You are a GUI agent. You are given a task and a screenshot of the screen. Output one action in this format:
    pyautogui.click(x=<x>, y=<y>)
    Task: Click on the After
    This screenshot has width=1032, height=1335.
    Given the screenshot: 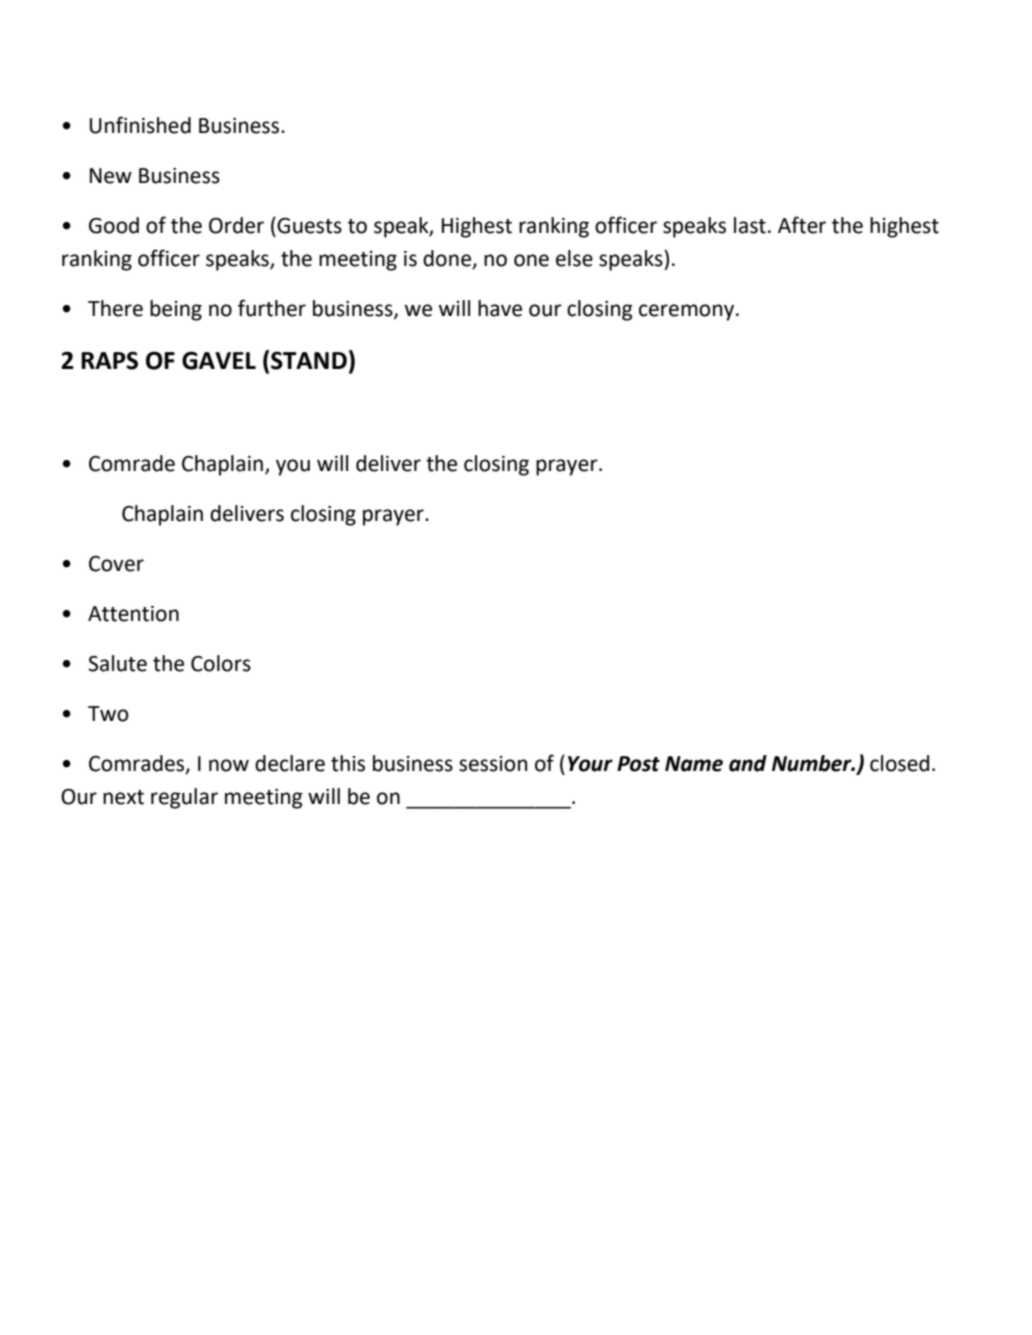 What is the action you would take?
    pyautogui.click(x=802, y=225)
